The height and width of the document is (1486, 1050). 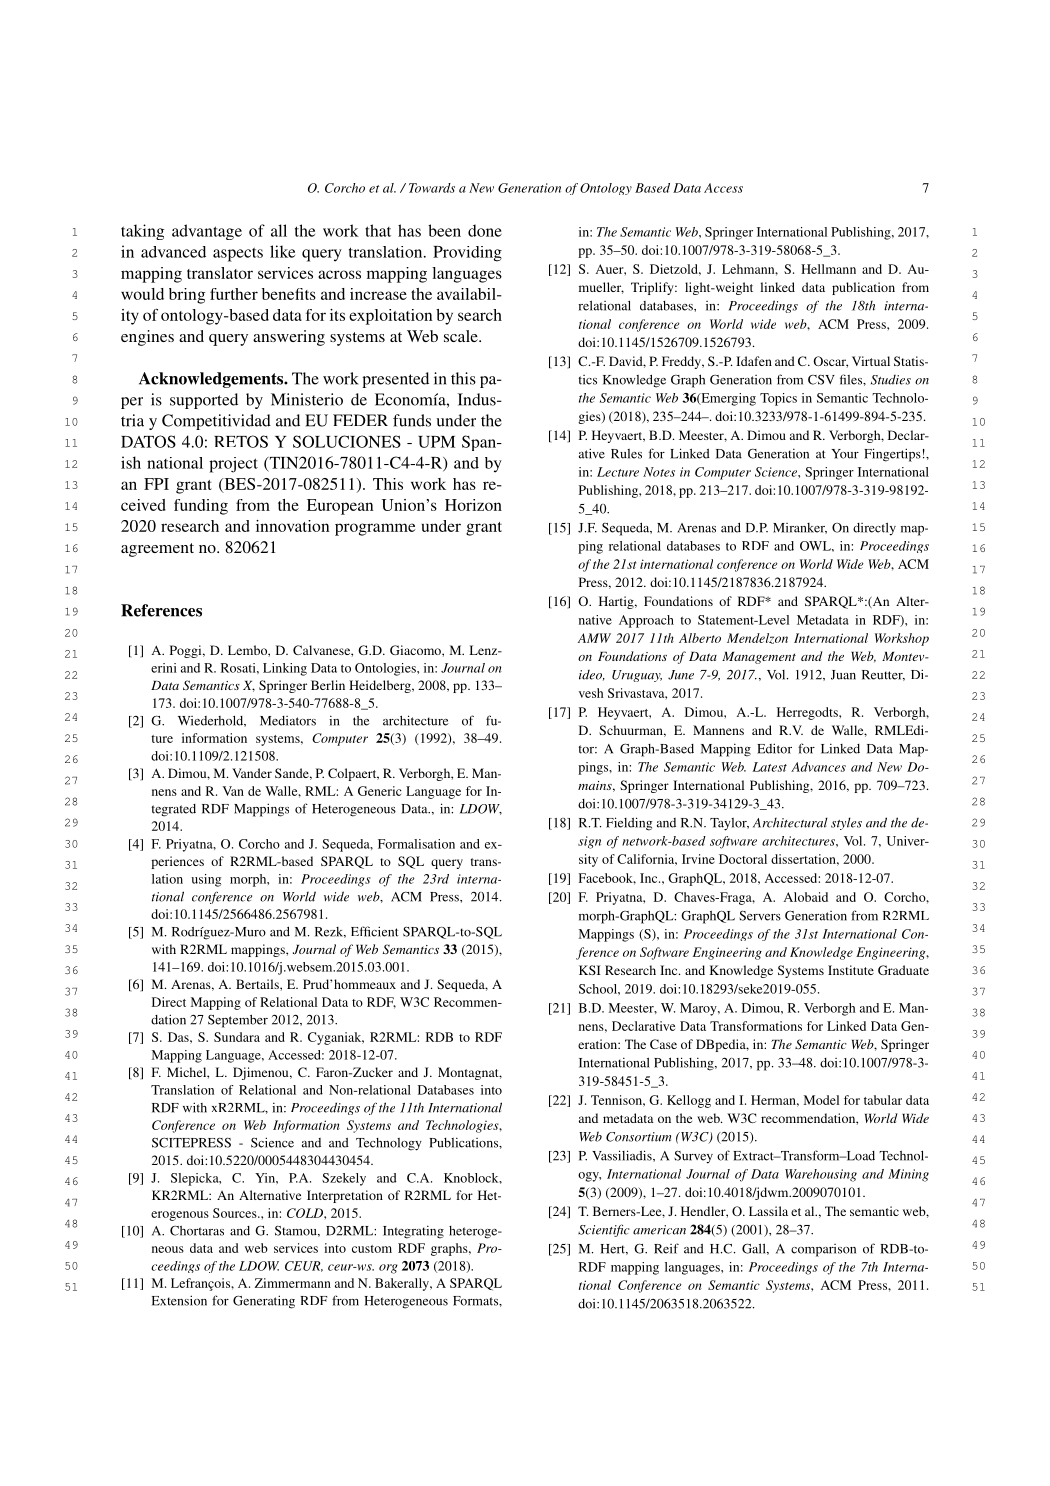 I want to click on Management, so click(x=759, y=658).
